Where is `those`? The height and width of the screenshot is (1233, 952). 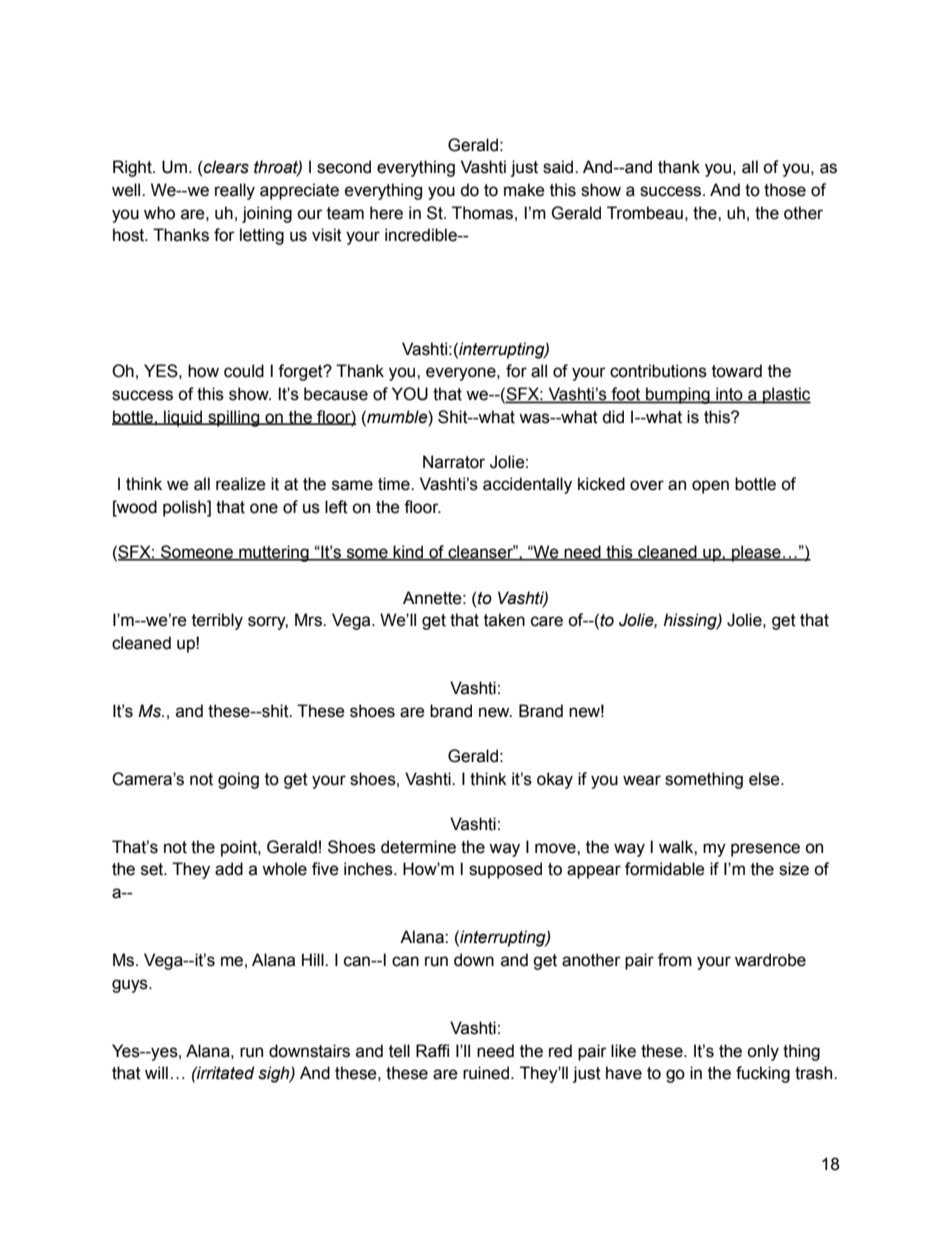
those is located at coordinates (785, 190).
